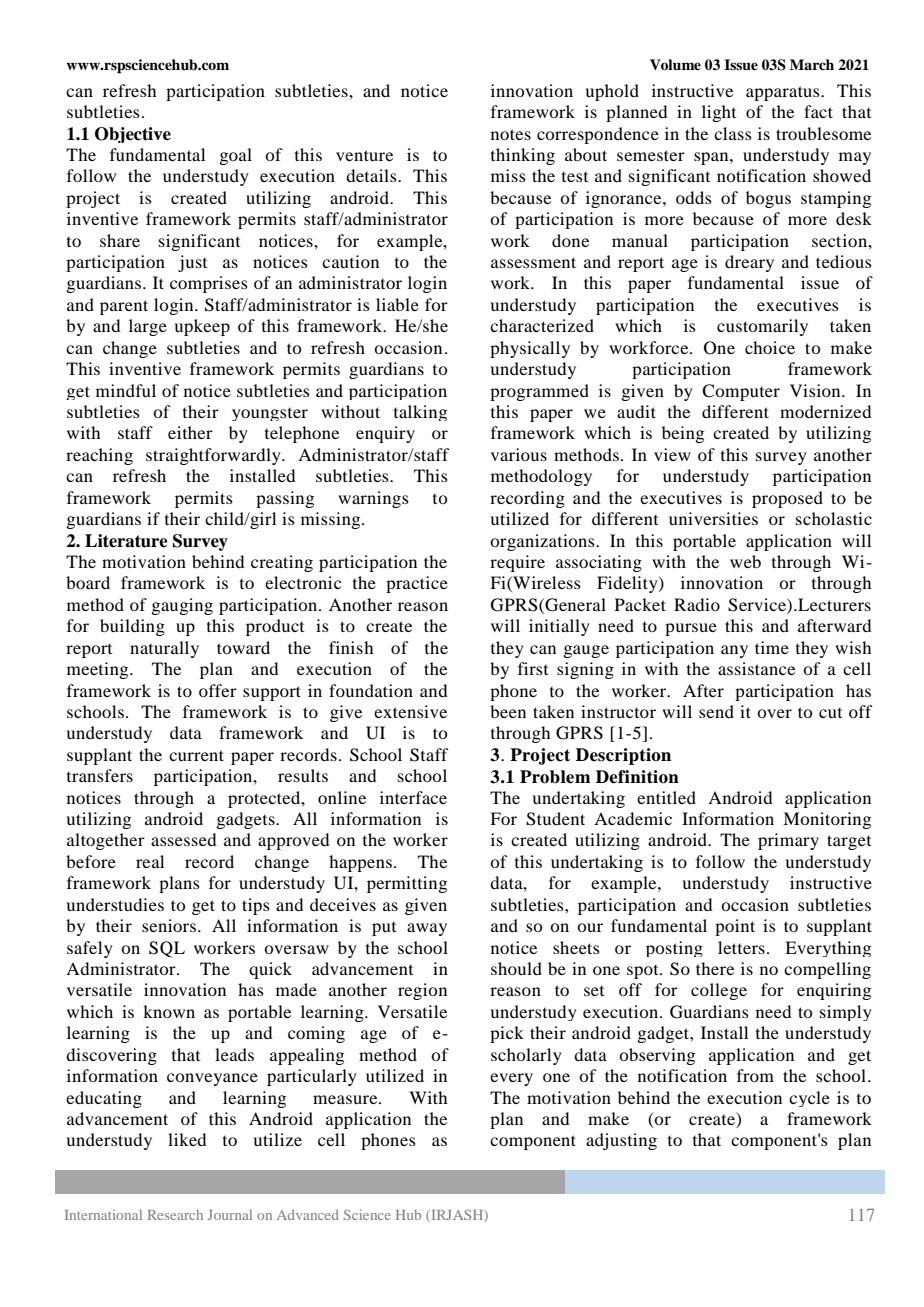  Describe the element at coordinates (511, 134) in the screenshot. I see `notes` at that location.
